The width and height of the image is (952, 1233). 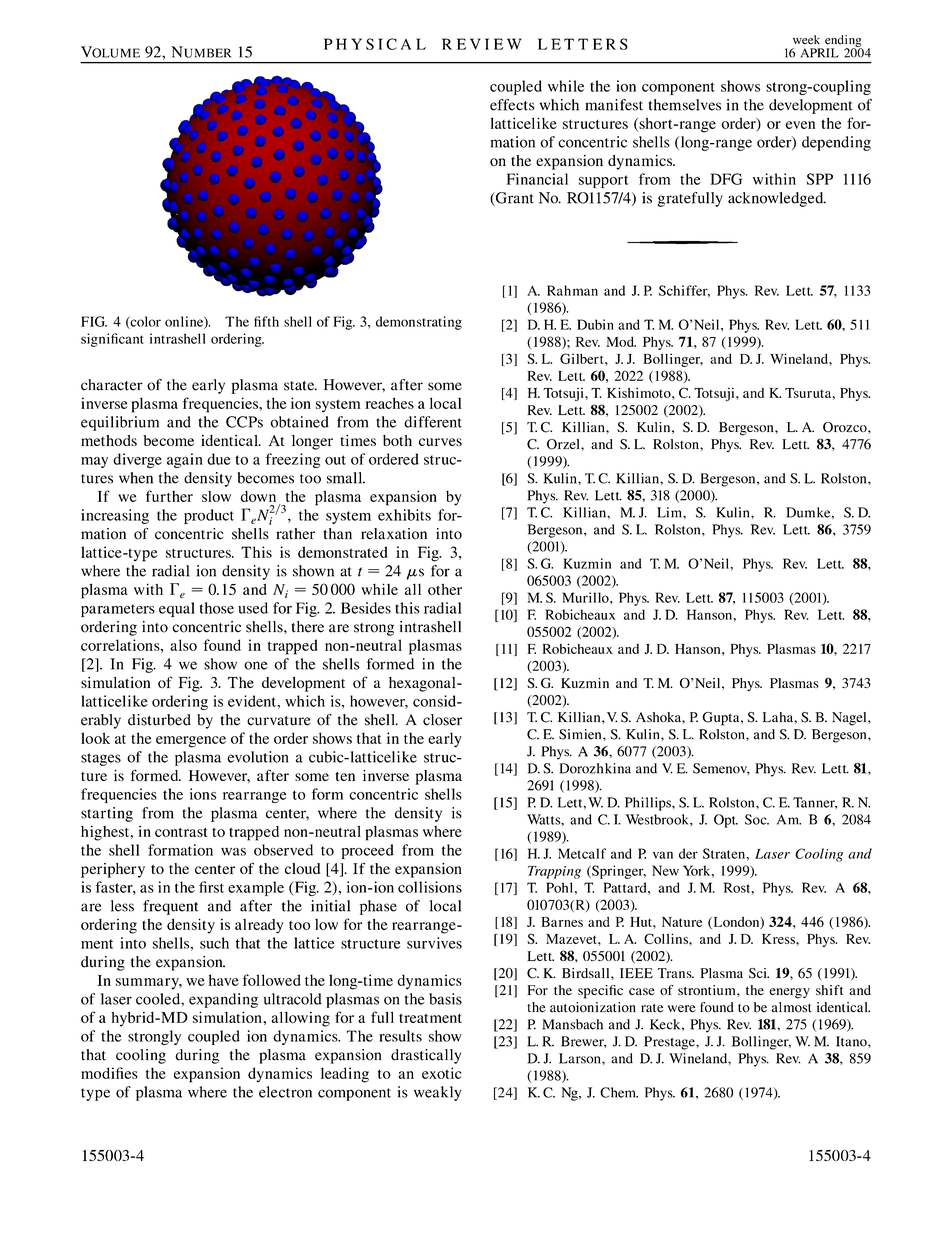 I want to click on manifest, so click(x=614, y=105).
